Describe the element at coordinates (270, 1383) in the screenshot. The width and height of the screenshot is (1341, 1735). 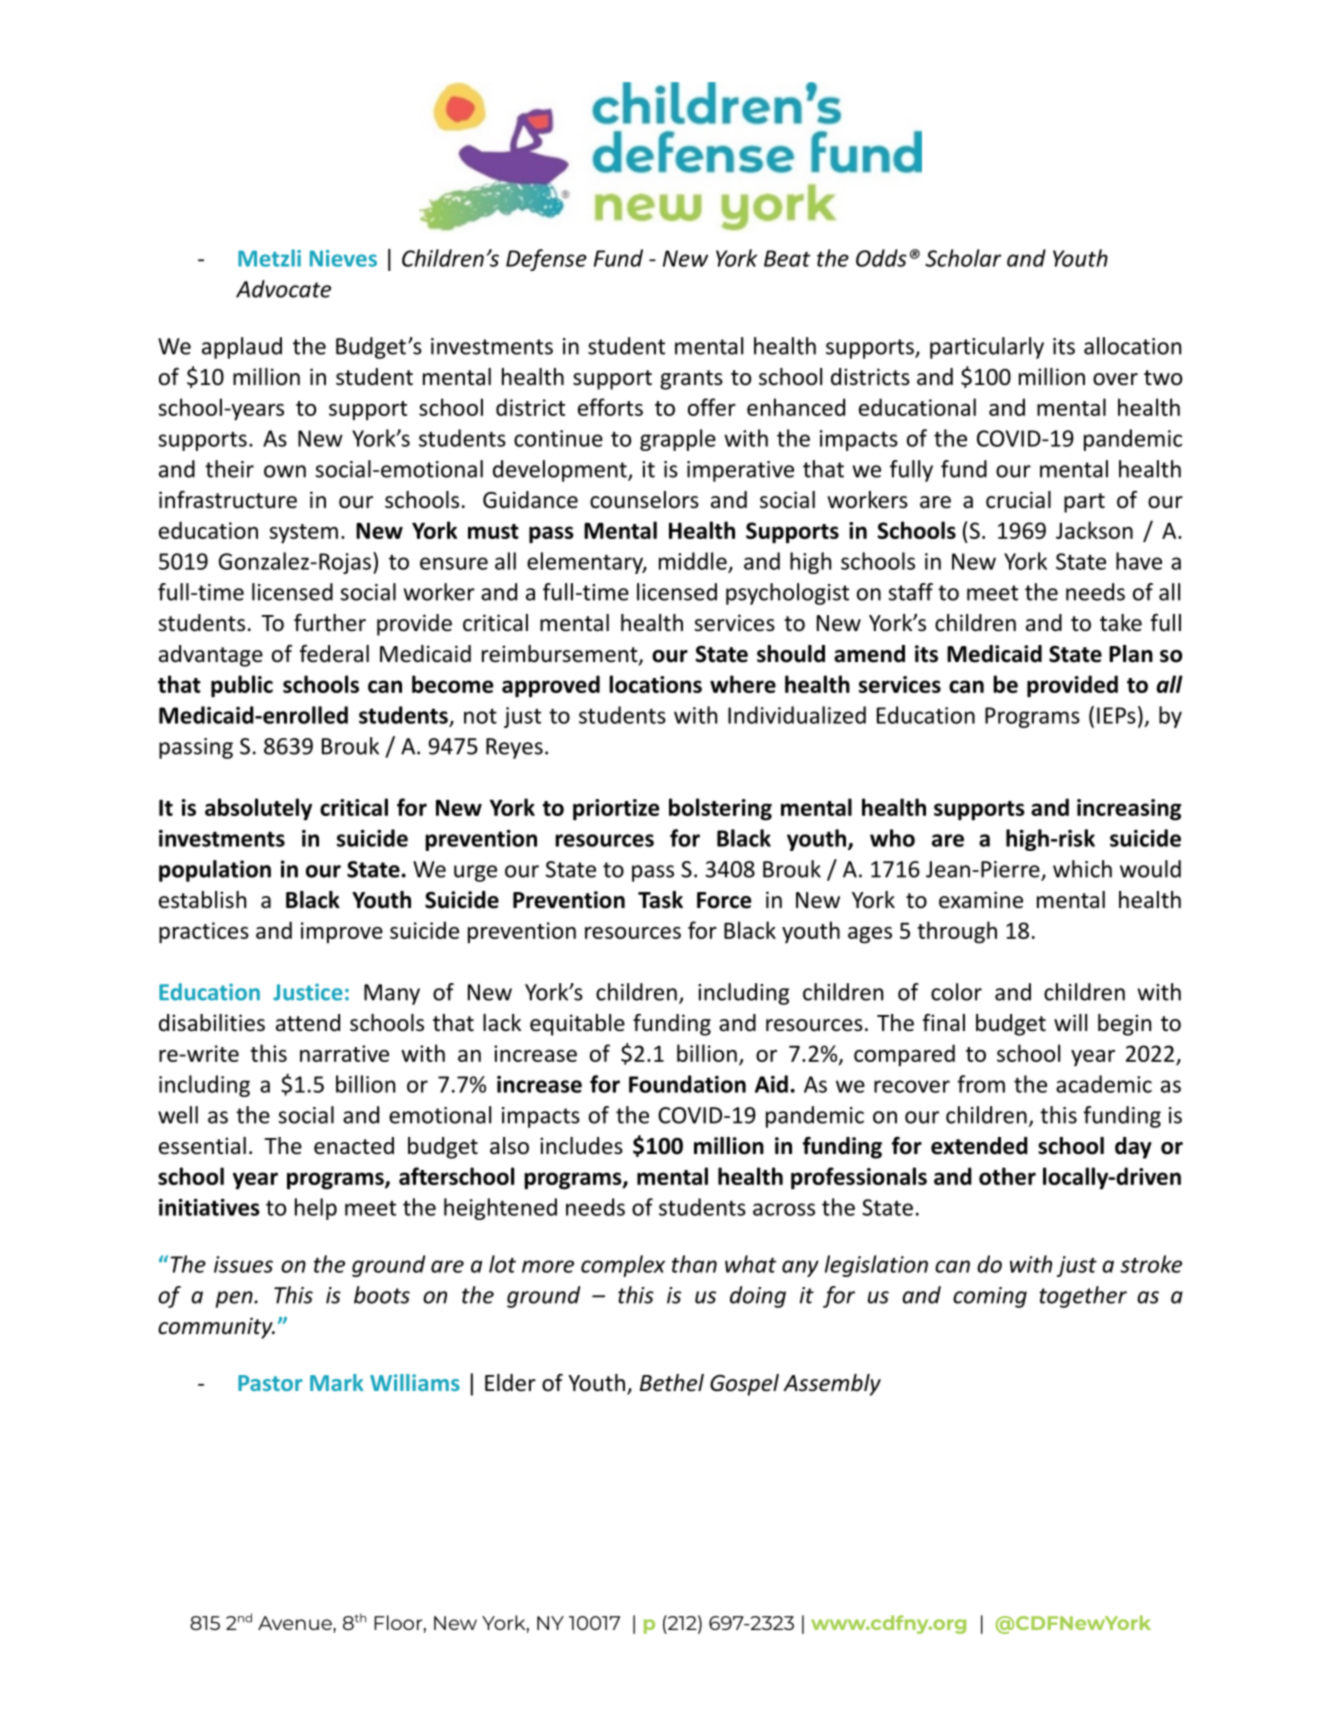
I see `Pastor` at that location.
